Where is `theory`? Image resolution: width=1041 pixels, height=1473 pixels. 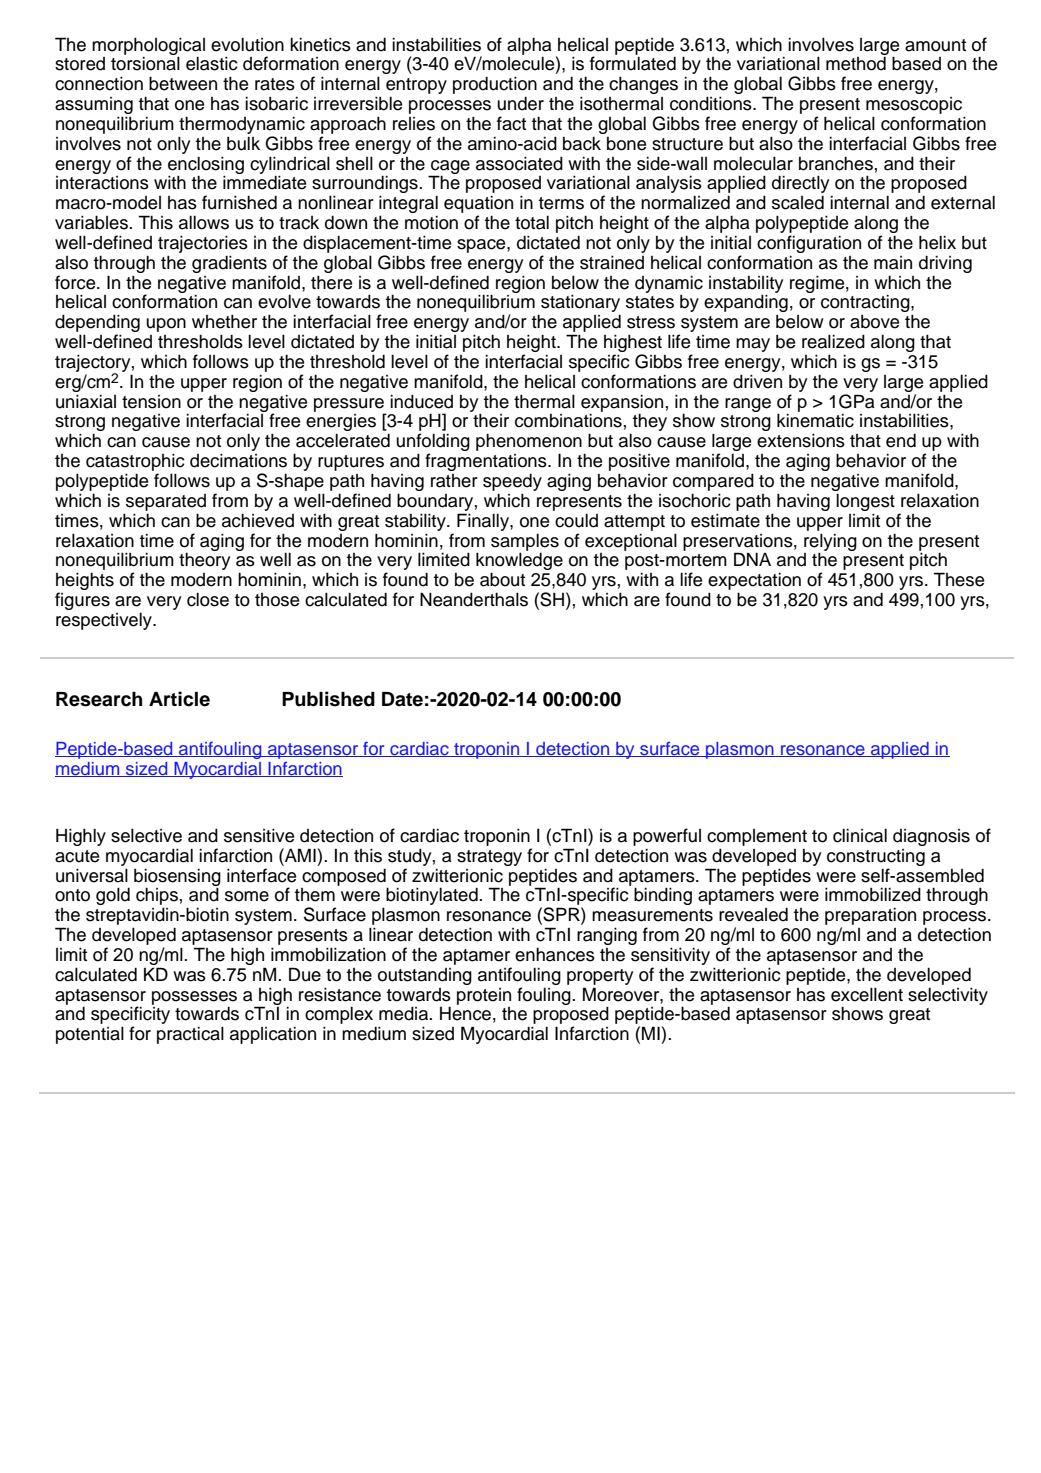
theory is located at coordinates (204, 561).
